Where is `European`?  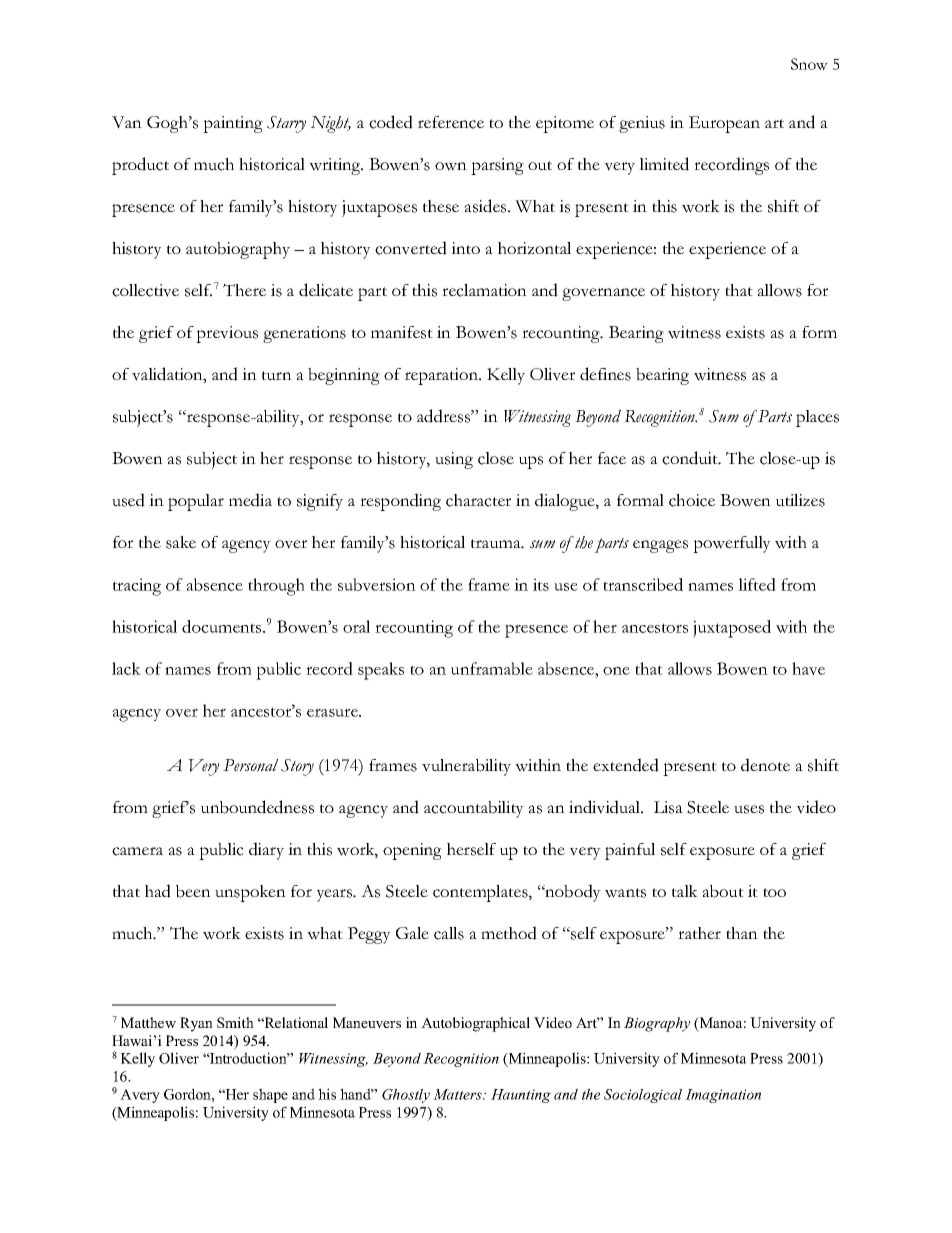
European is located at coordinates (724, 124).
